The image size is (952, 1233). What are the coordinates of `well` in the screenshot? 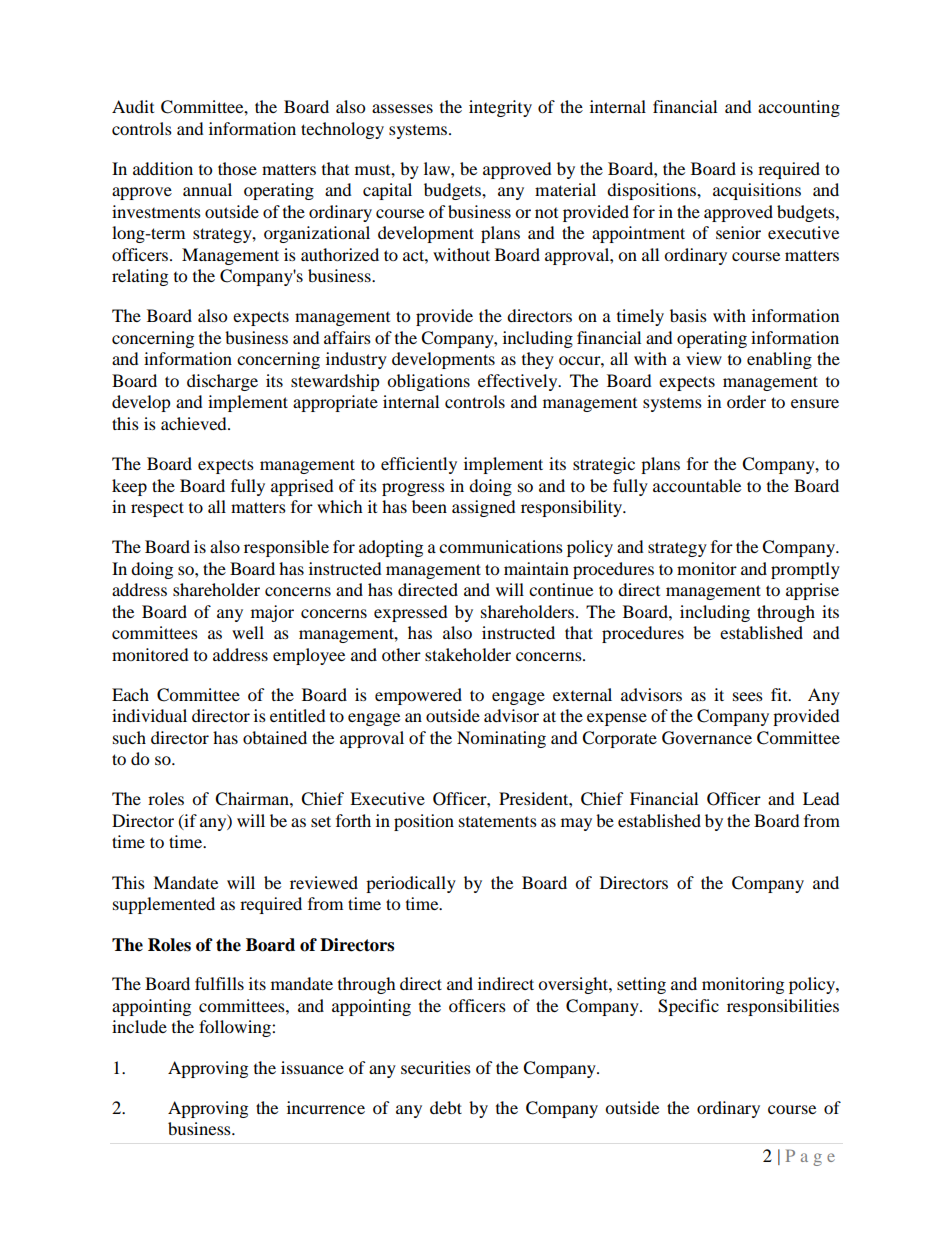 It's located at (248, 632).
